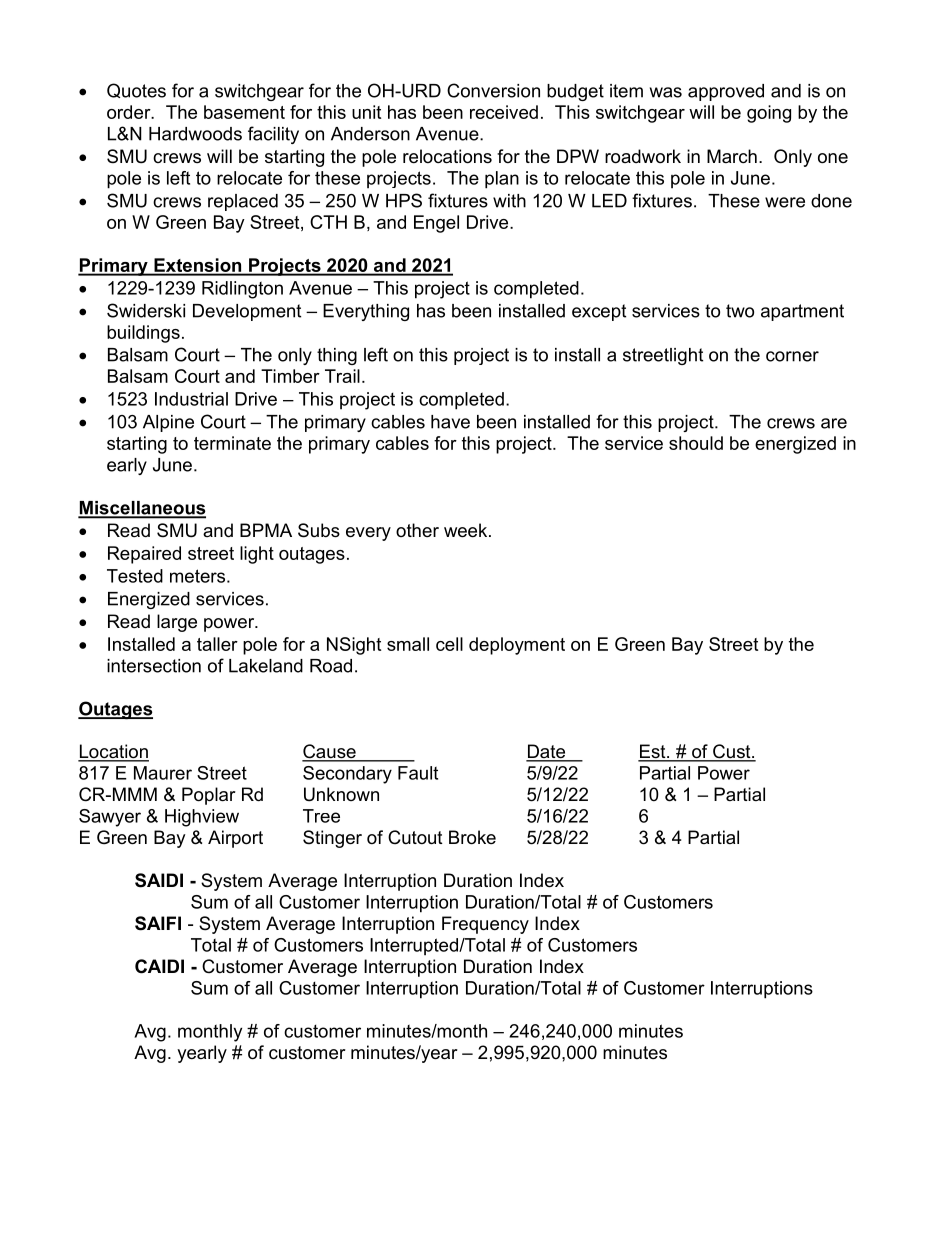 This screenshot has width=952, height=1233. What do you see at coordinates (696, 443) in the screenshot?
I see `should` at bounding box center [696, 443].
